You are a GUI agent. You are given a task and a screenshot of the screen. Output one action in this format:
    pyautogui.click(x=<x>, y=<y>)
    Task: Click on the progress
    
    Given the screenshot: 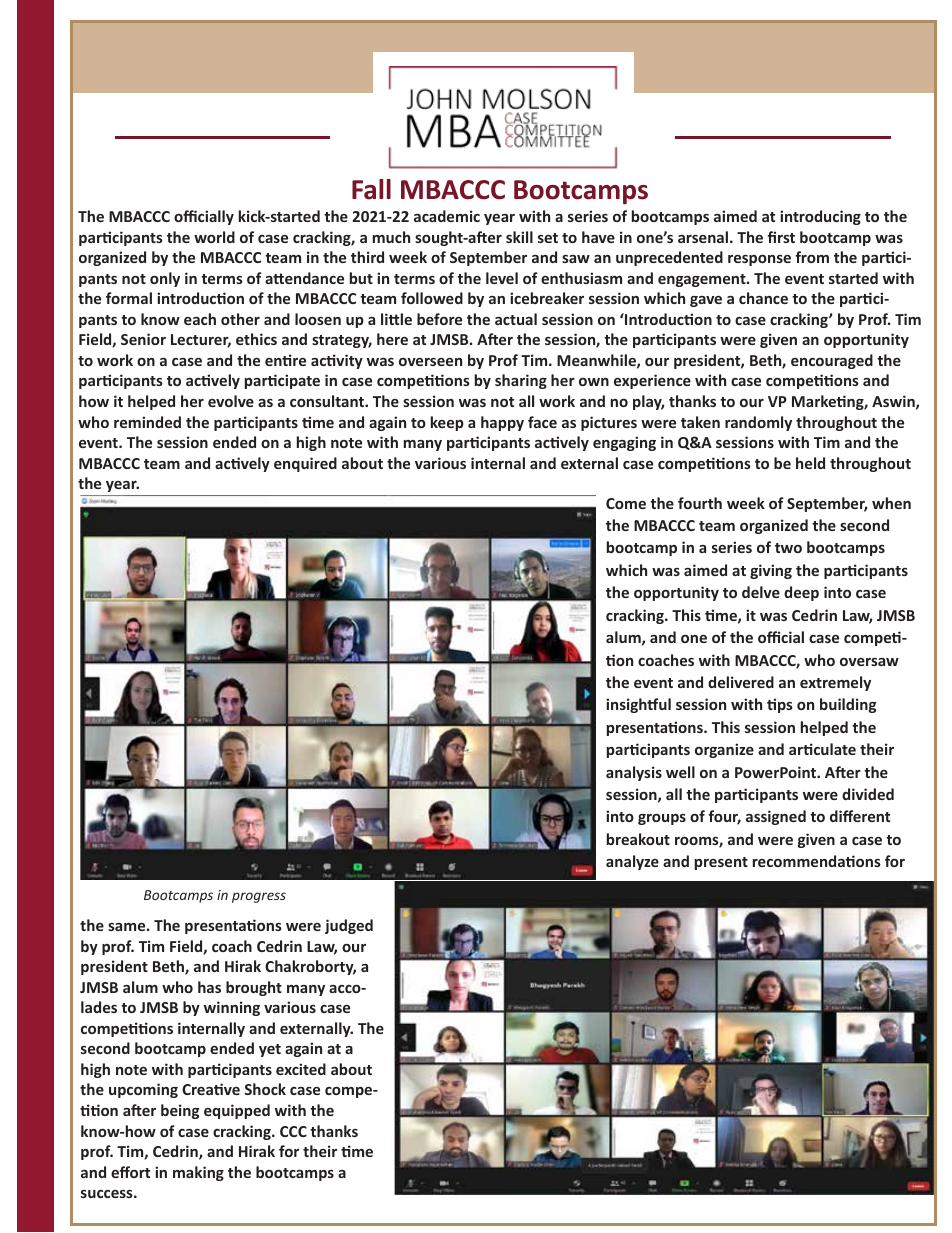 What is the action you would take?
    pyautogui.click(x=259, y=897)
